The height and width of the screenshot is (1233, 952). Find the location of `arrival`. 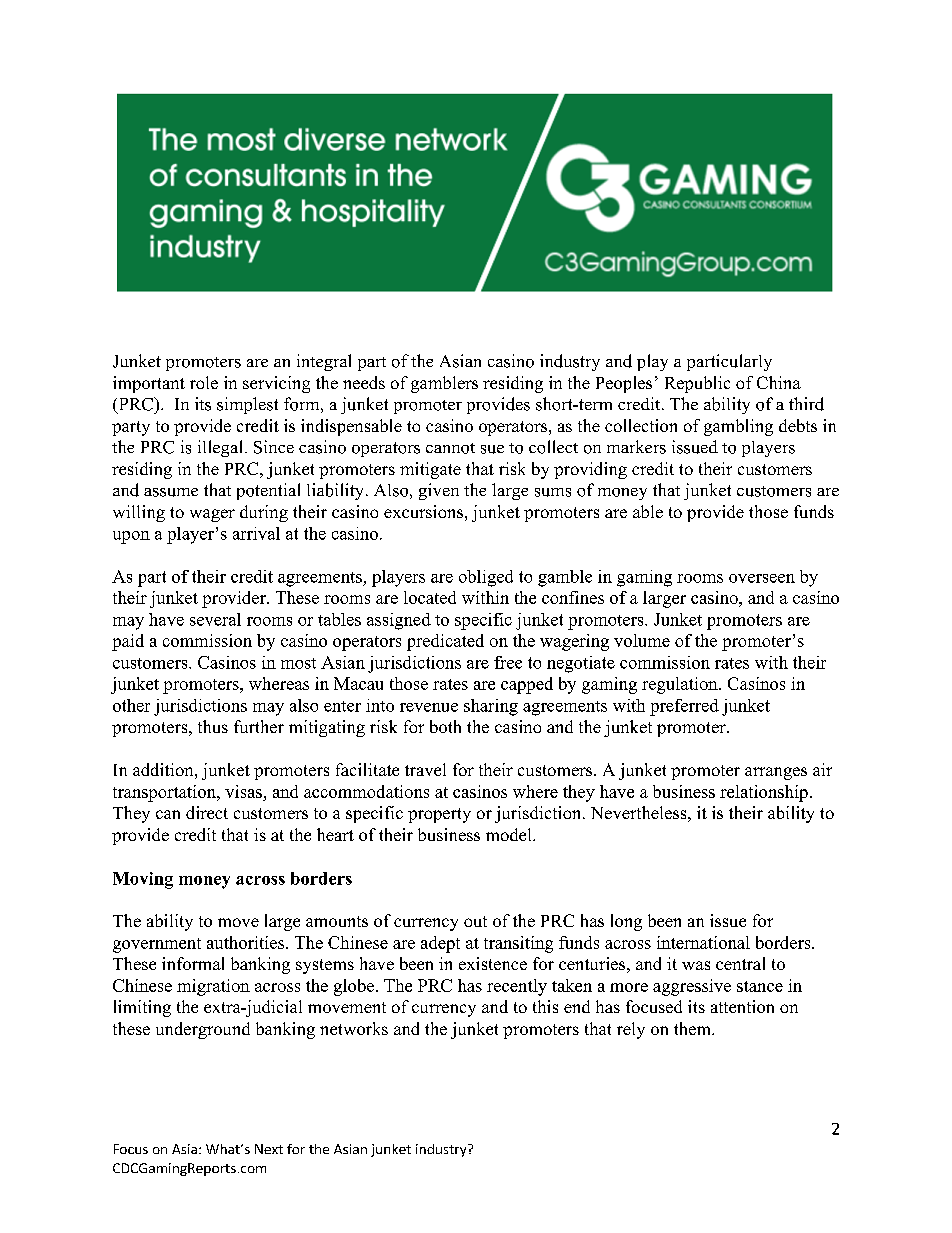

arrival is located at coordinates (256, 533).
